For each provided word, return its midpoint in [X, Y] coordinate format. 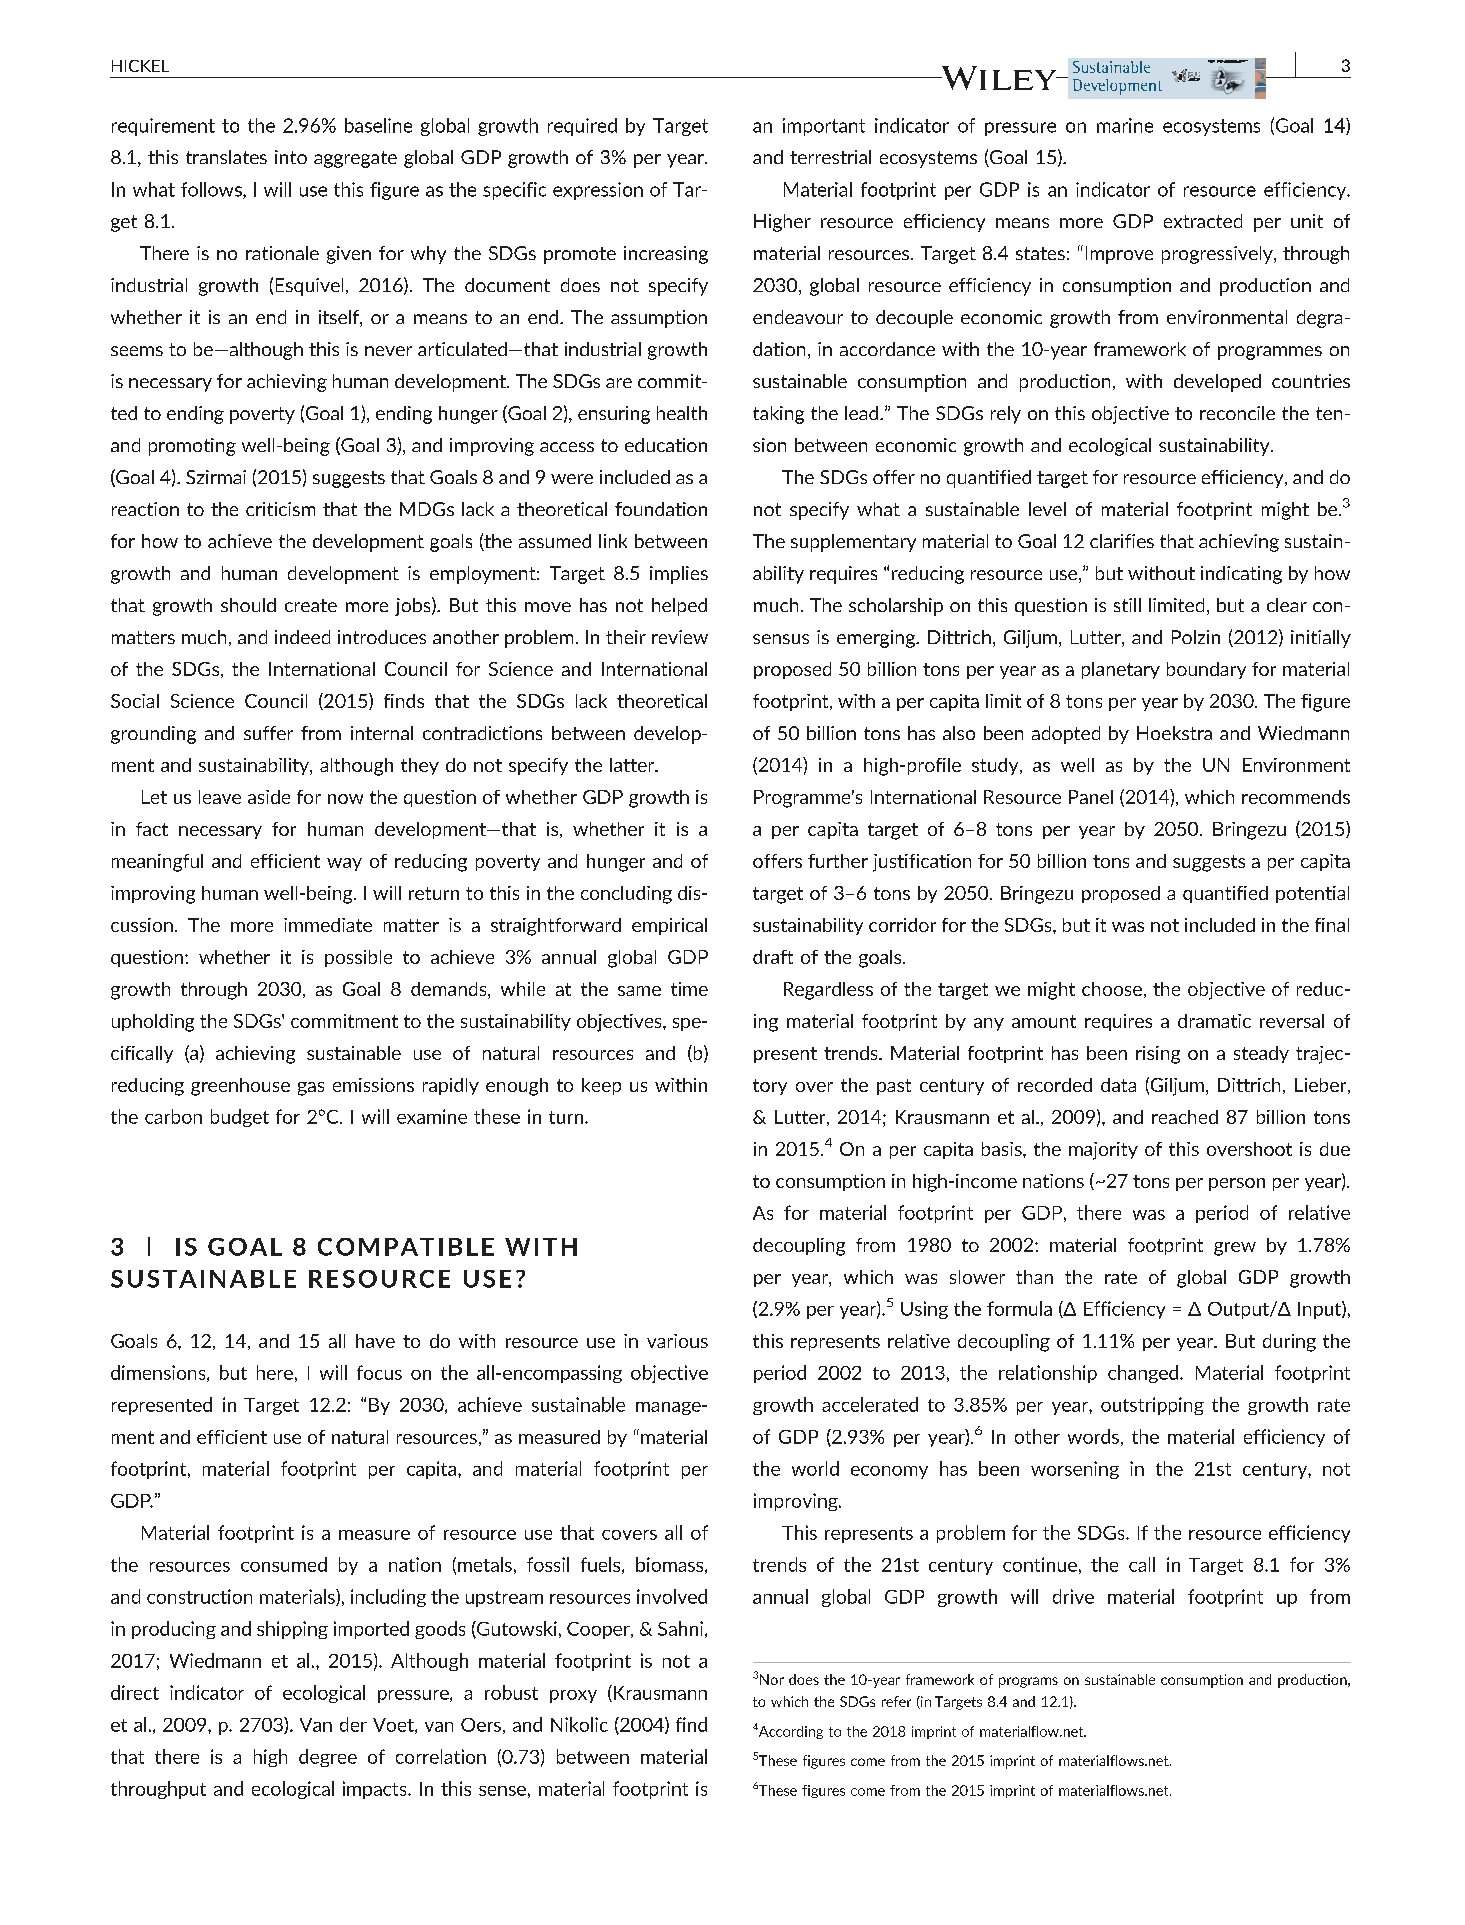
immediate [328, 925]
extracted [1203, 221]
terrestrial [830, 157]
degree [328, 1758]
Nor [772, 1679]
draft [773, 957]
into [291, 157]
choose [1112, 989]
